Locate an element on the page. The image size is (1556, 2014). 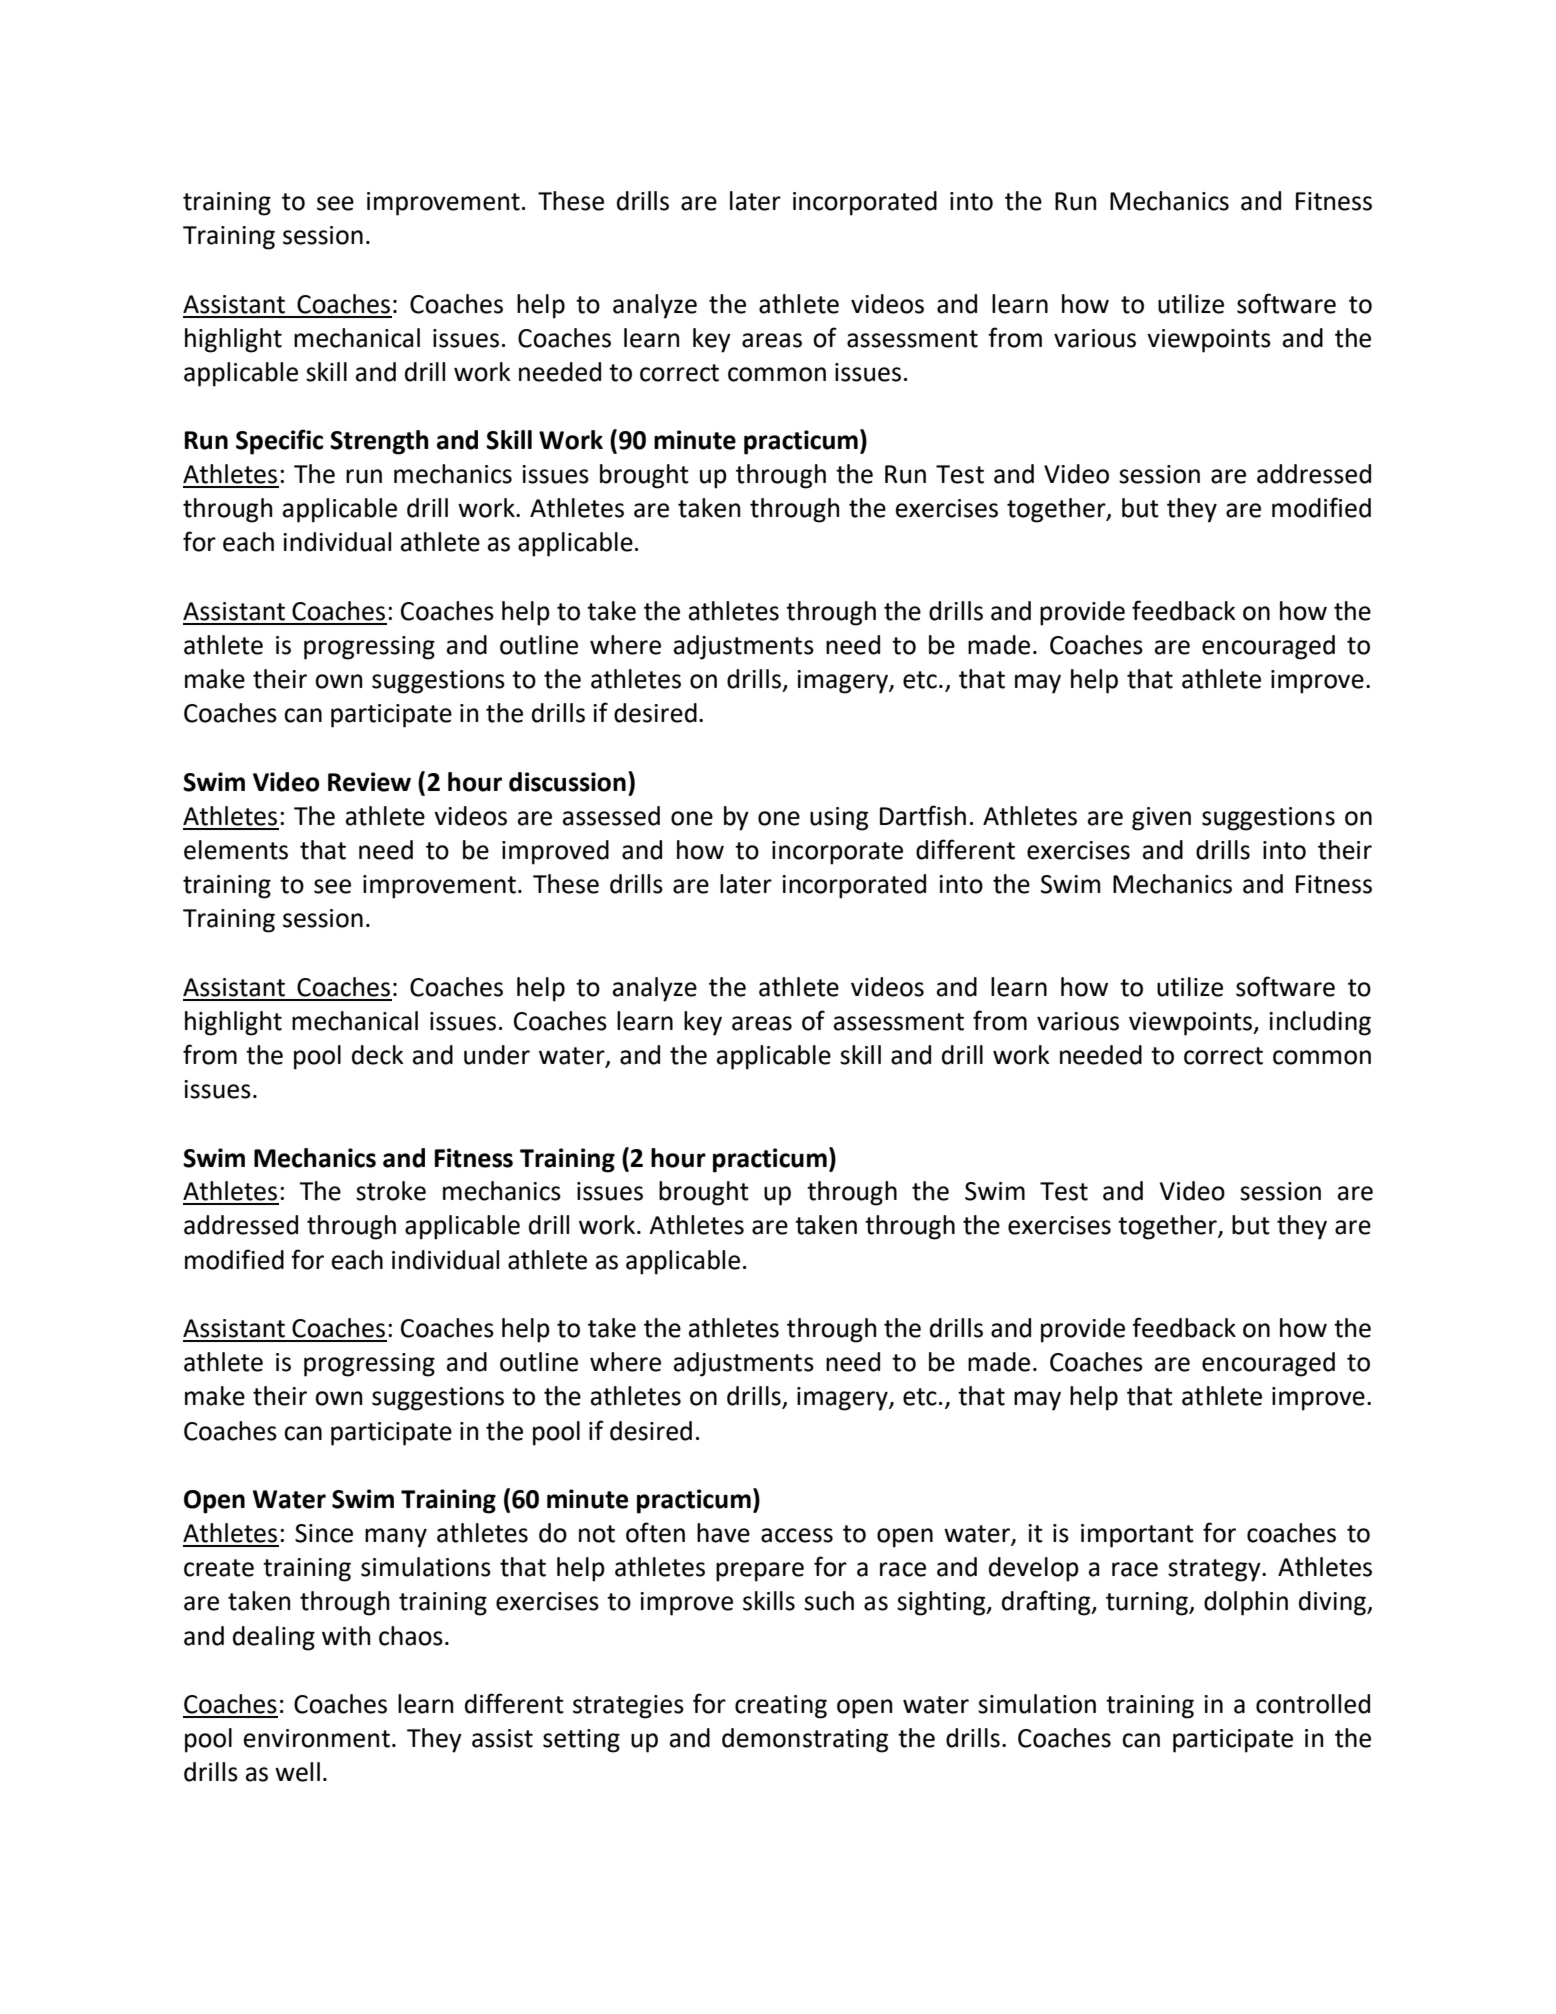
Review is located at coordinates (369, 782).
